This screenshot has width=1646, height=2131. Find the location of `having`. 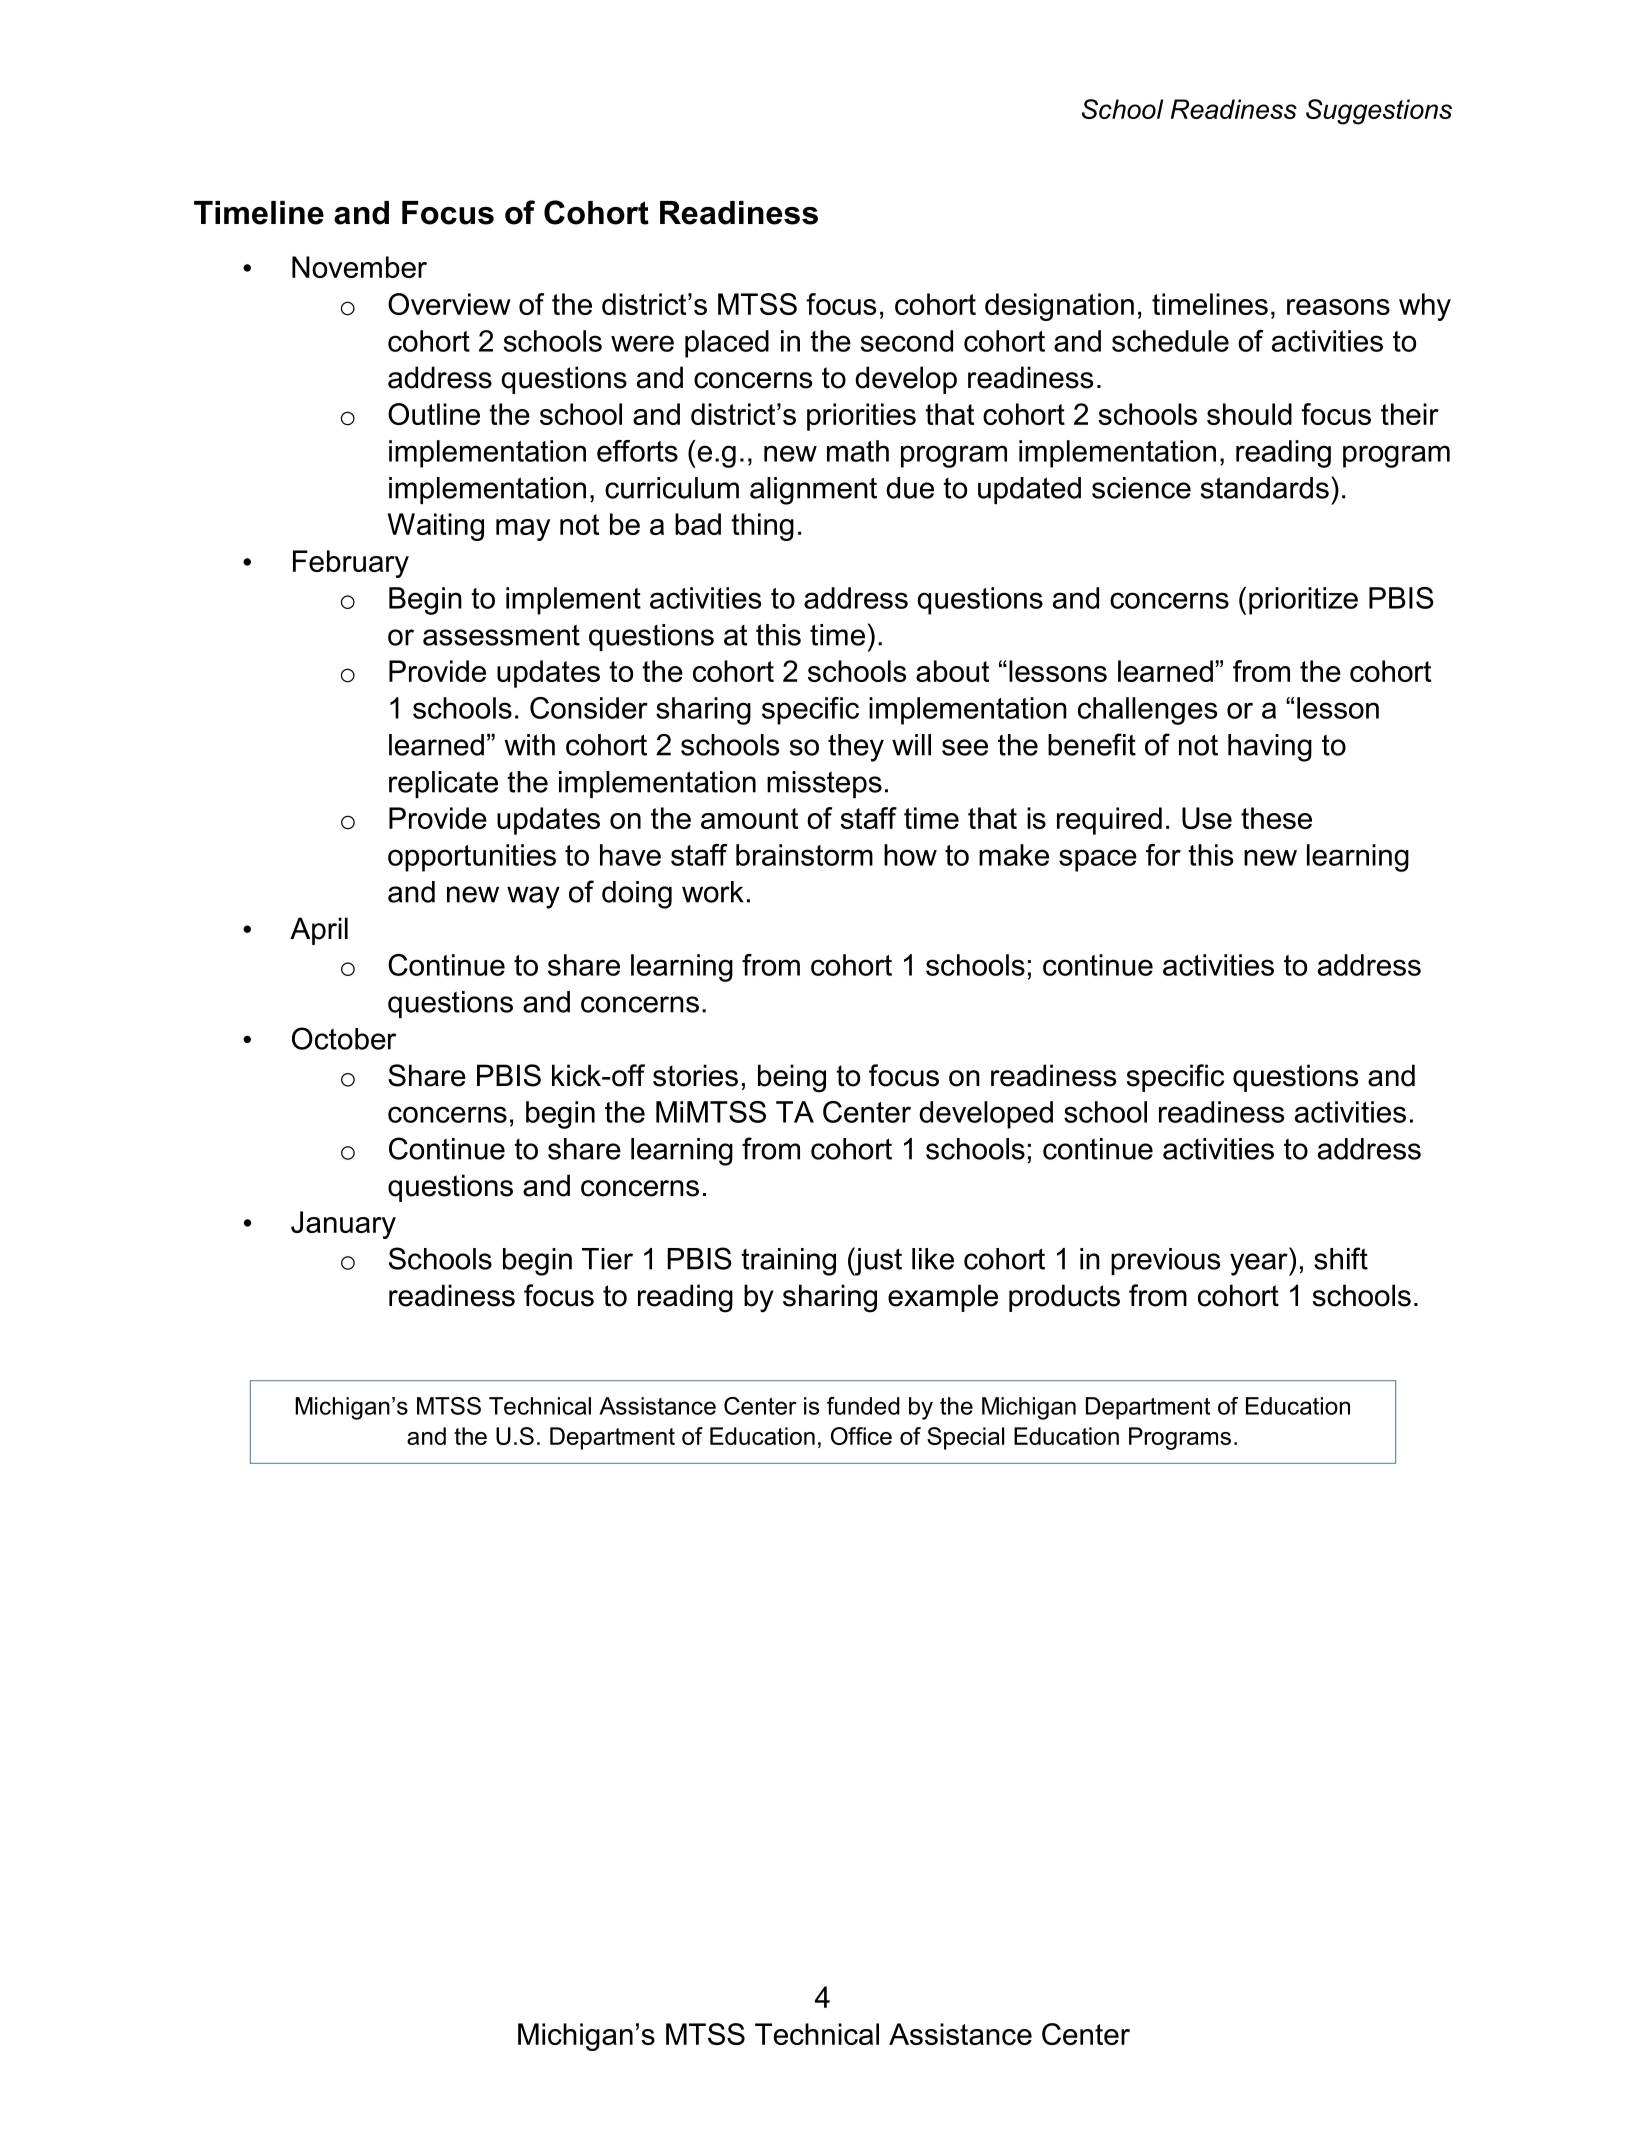

having is located at coordinates (1270, 748).
